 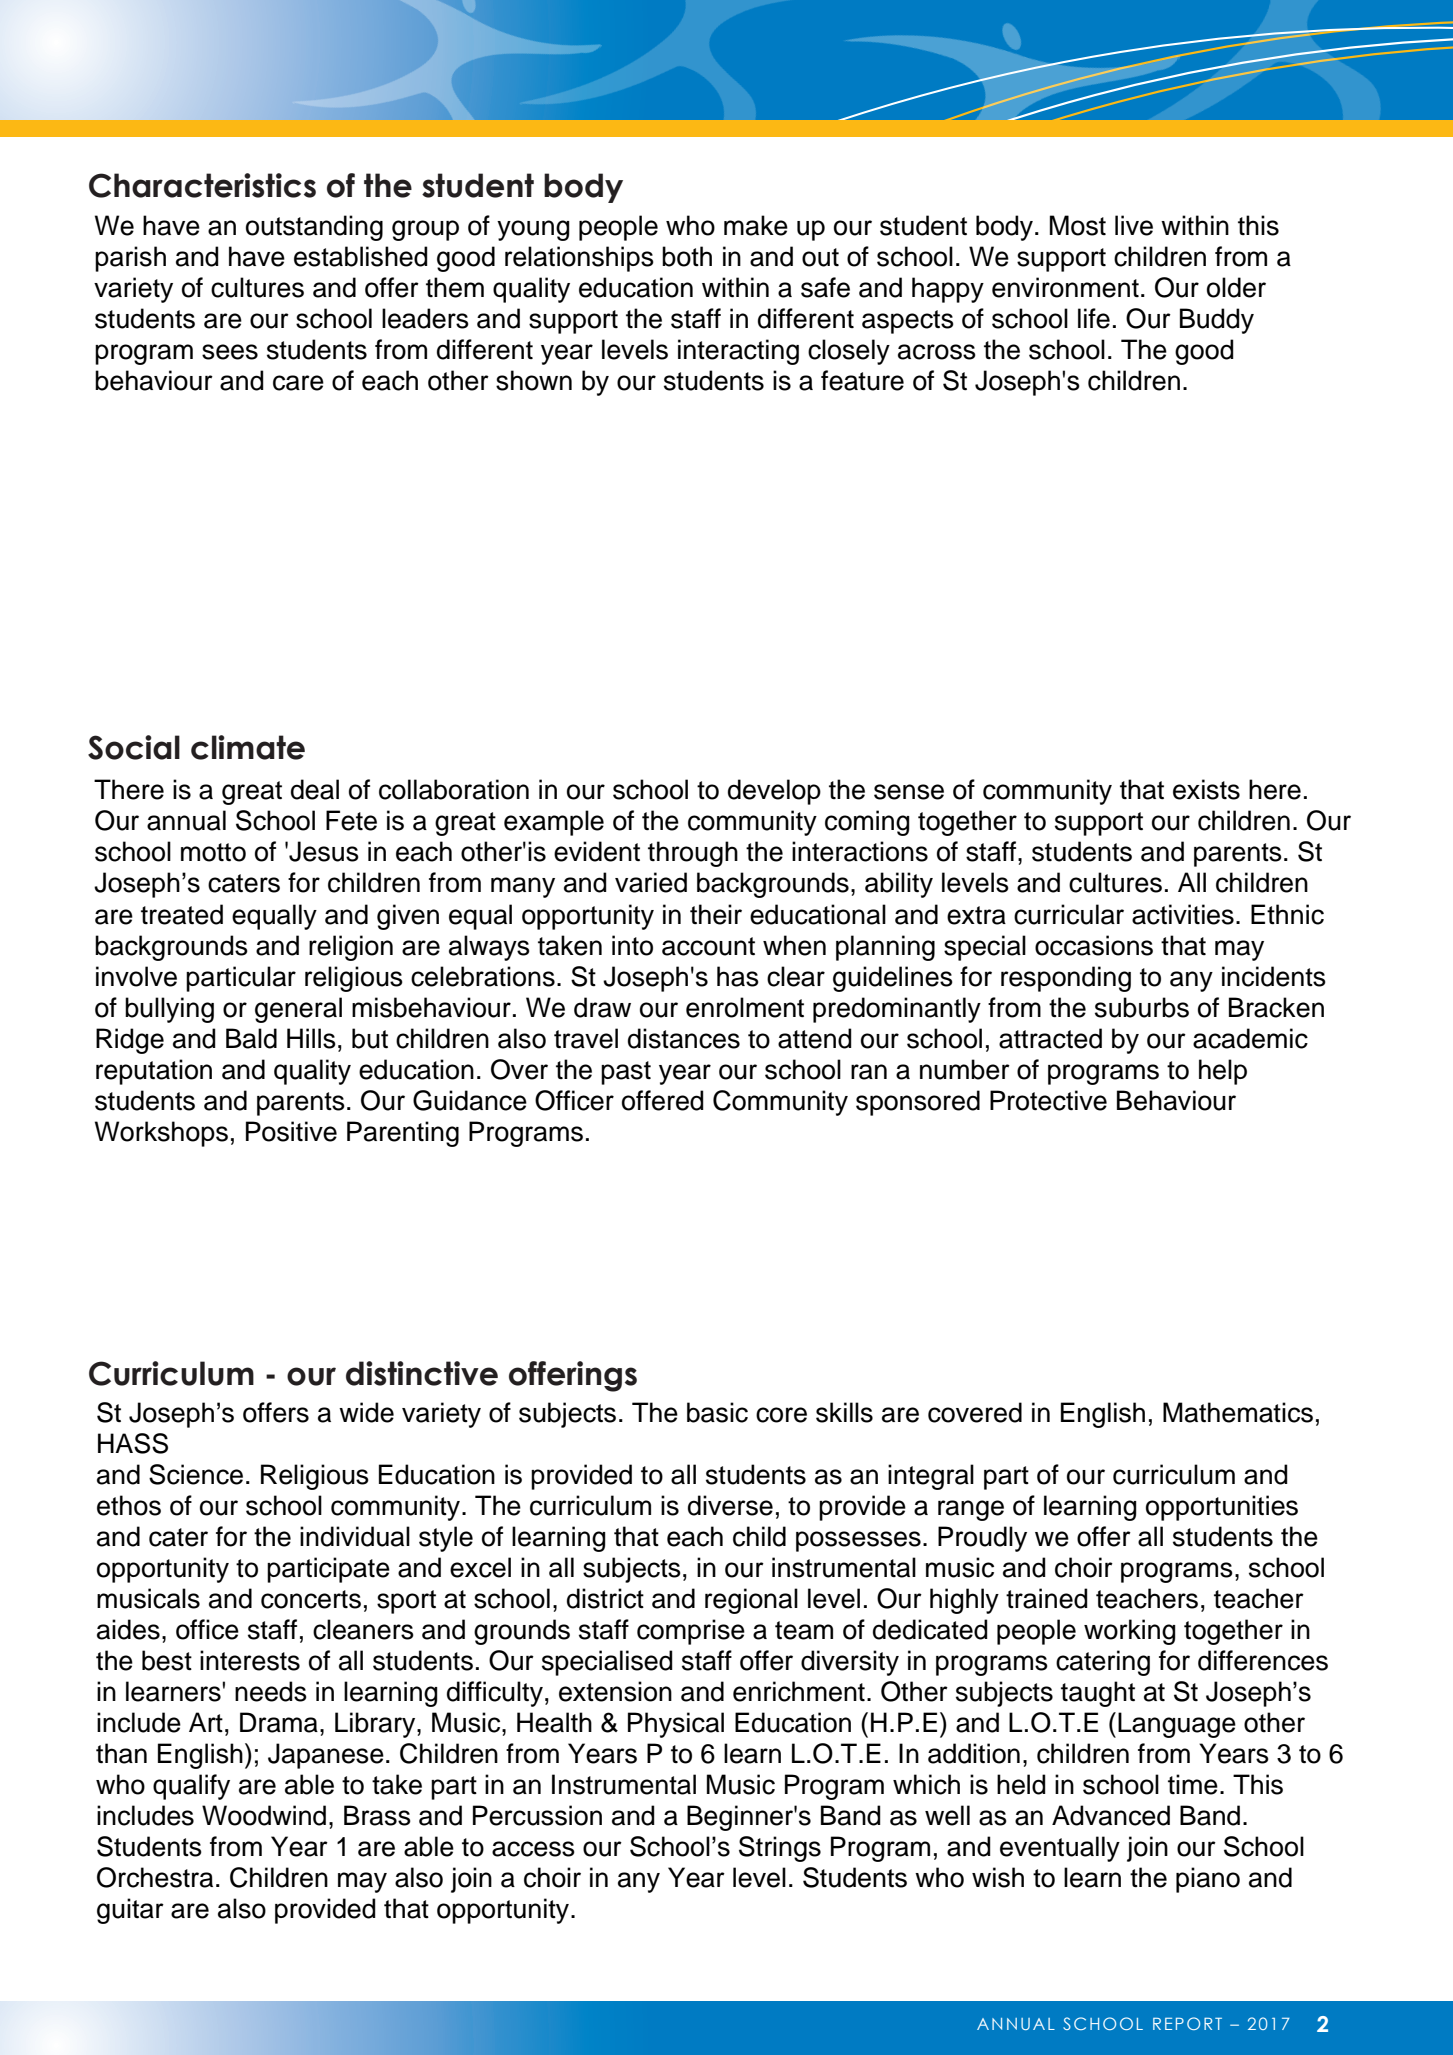 What do you see at coordinates (315, 789) in the screenshot?
I see `deal` at bounding box center [315, 789].
